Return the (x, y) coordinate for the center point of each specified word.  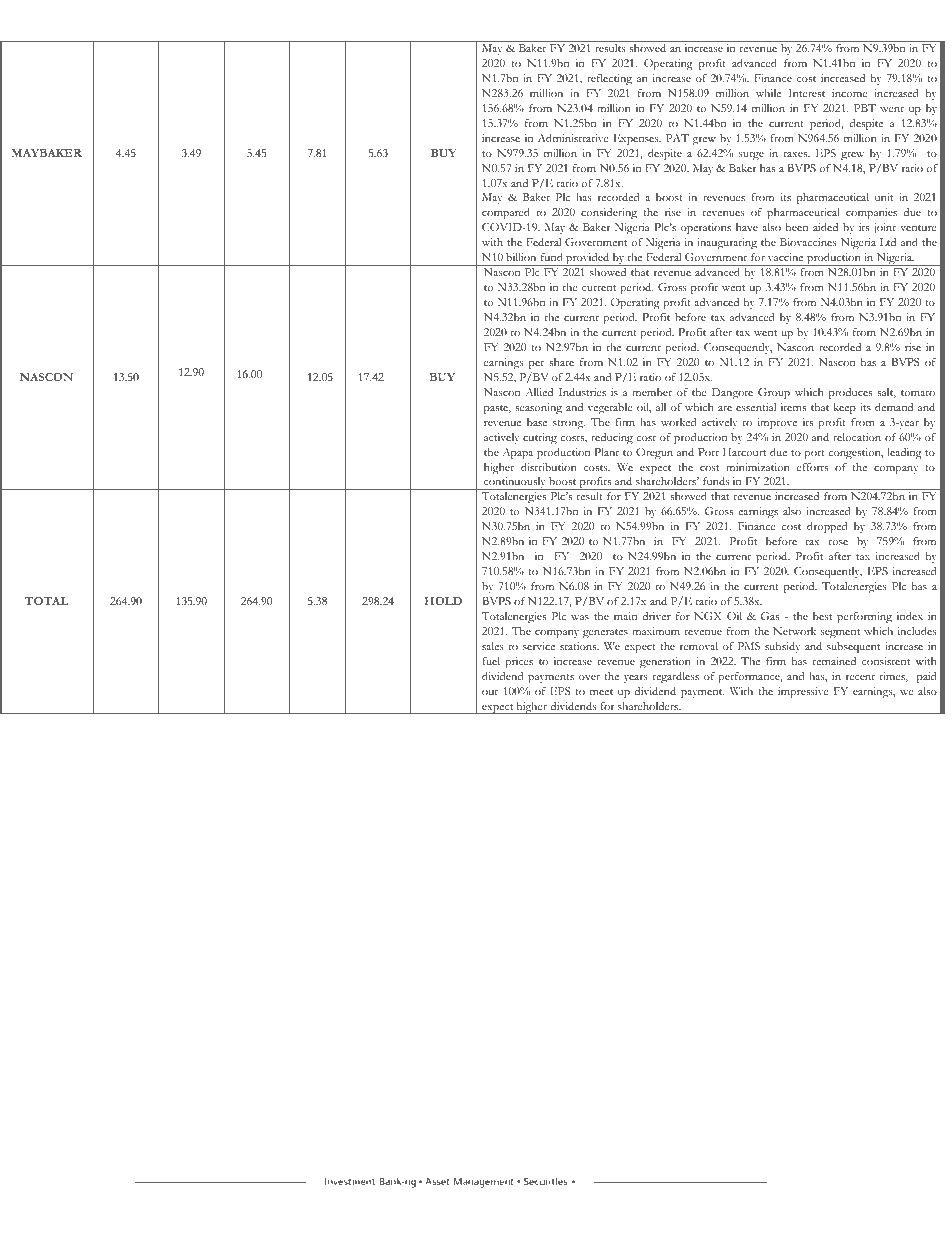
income (849, 93)
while (768, 93)
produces (850, 394)
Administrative (573, 138)
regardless (675, 678)
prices (519, 663)
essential (756, 407)
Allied (539, 392)
